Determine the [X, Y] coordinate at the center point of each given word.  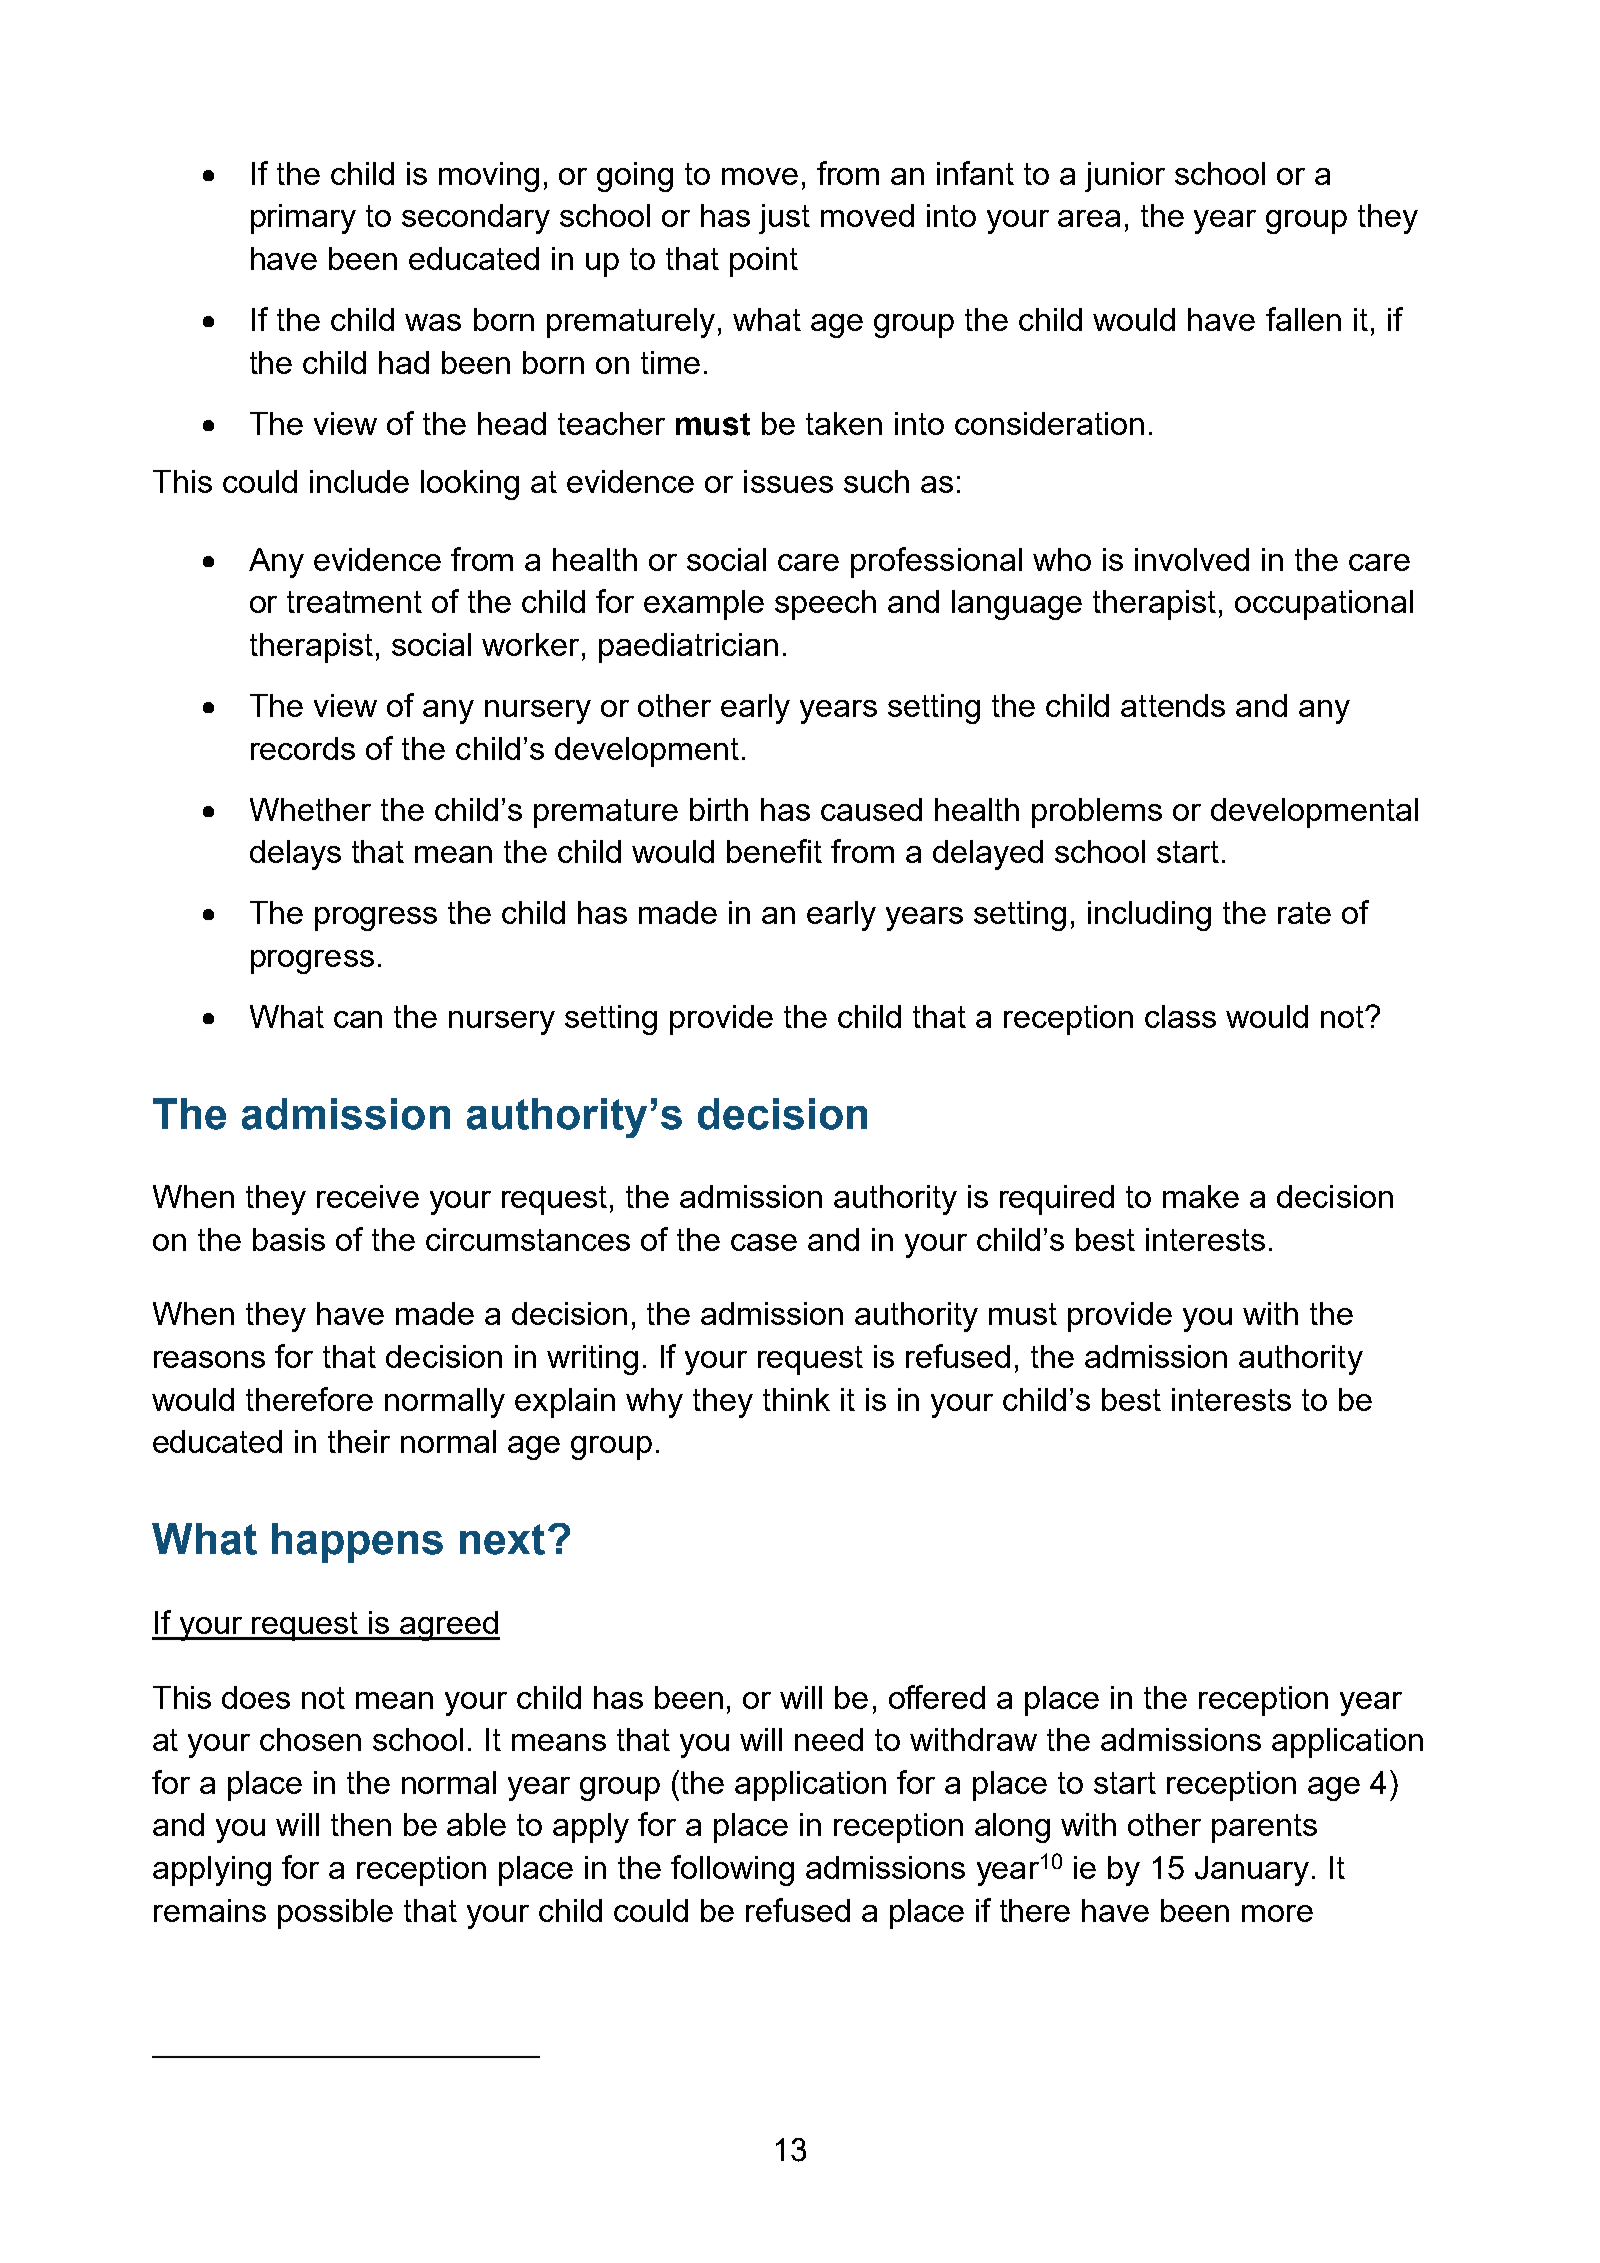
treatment [354, 602]
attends [1173, 705]
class [1180, 1016]
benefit [774, 851]
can [358, 1019]
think [796, 1399]
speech [825, 605]
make [1201, 1196]
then [361, 1824]
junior [1125, 177]
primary [303, 219]
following [732, 1870]
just [784, 219]
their [359, 1441]
